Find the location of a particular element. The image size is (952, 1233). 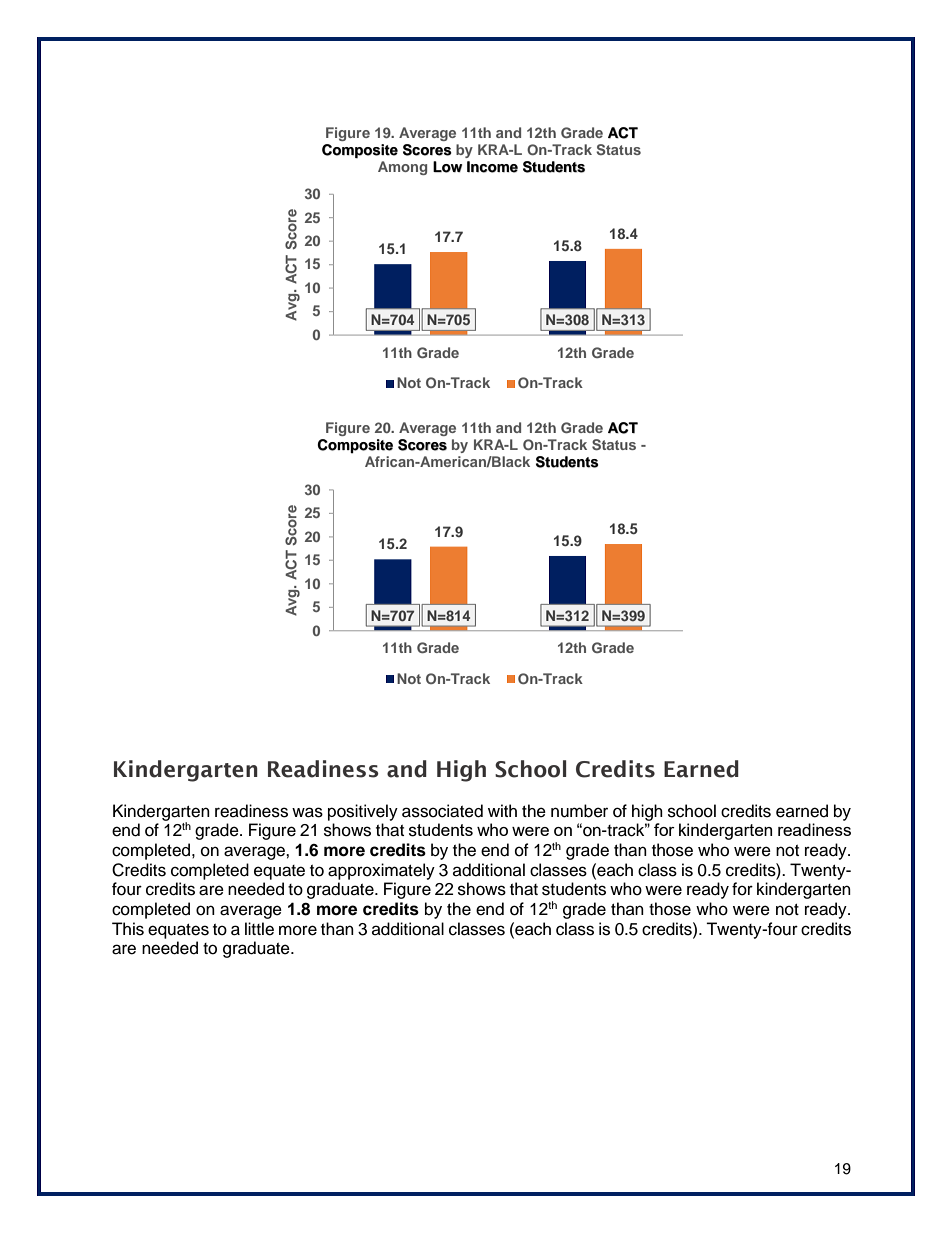

little is located at coordinates (259, 929).
